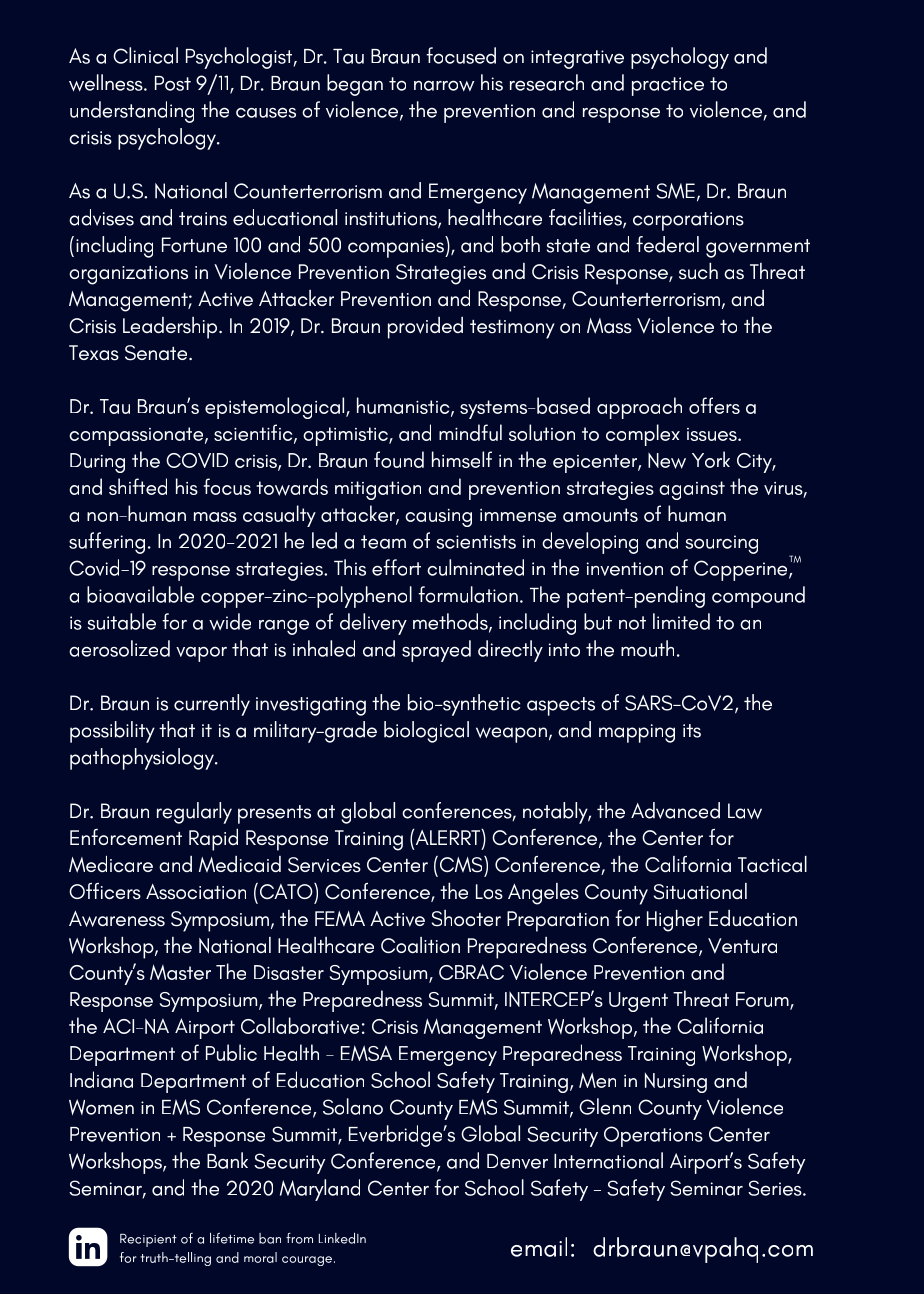 Image resolution: width=924 pixels, height=1294 pixels. Describe the element at coordinates (140, 594) in the screenshot. I see `bioavailable` at that location.
